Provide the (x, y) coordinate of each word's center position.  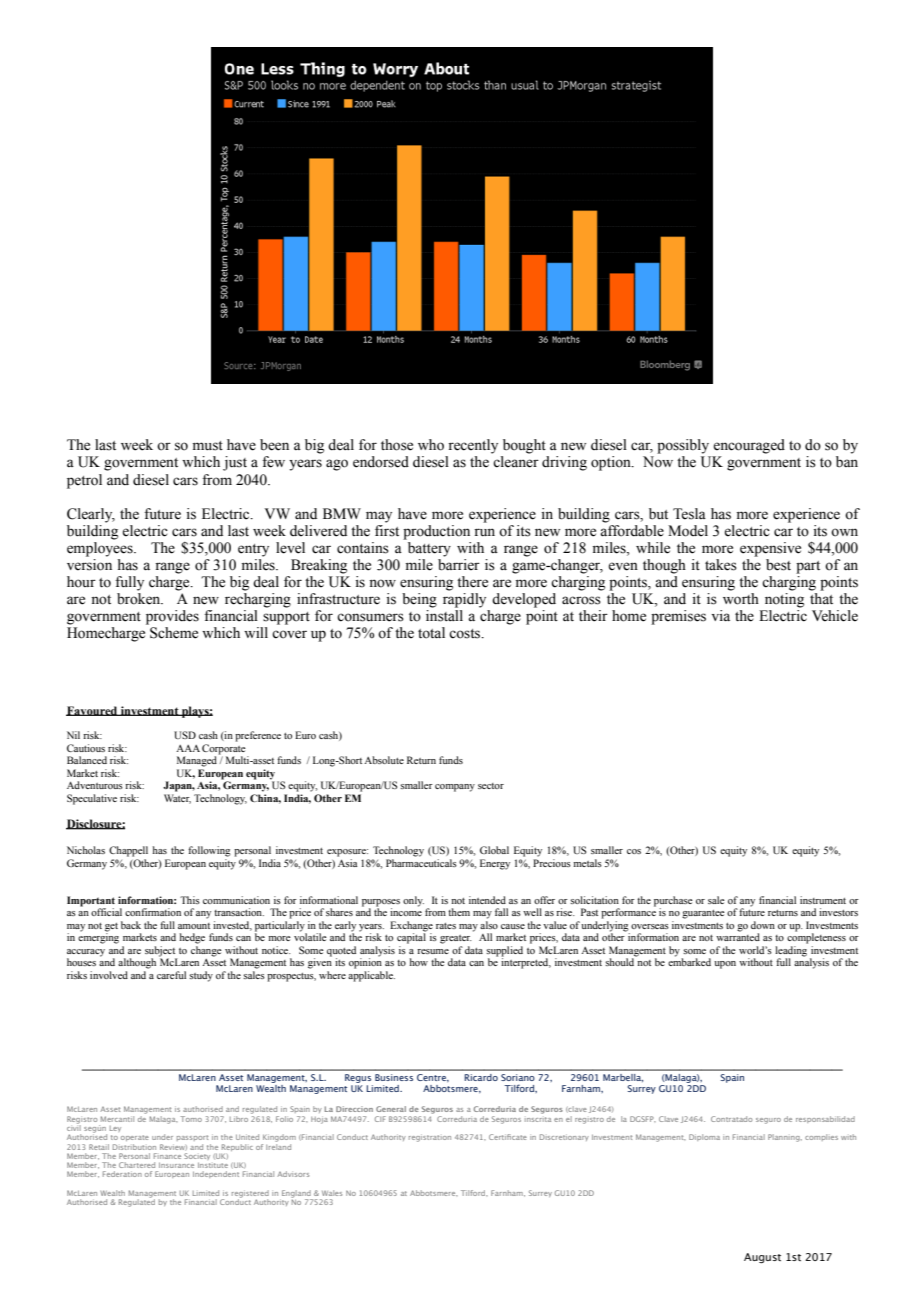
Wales (332, 1193)
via (720, 616)
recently (473, 446)
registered (250, 1195)
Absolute (384, 760)
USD (185, 735)
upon (725, 965)
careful (171, 975)
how (419, 962)
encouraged (749, 446)
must (208, 446)
